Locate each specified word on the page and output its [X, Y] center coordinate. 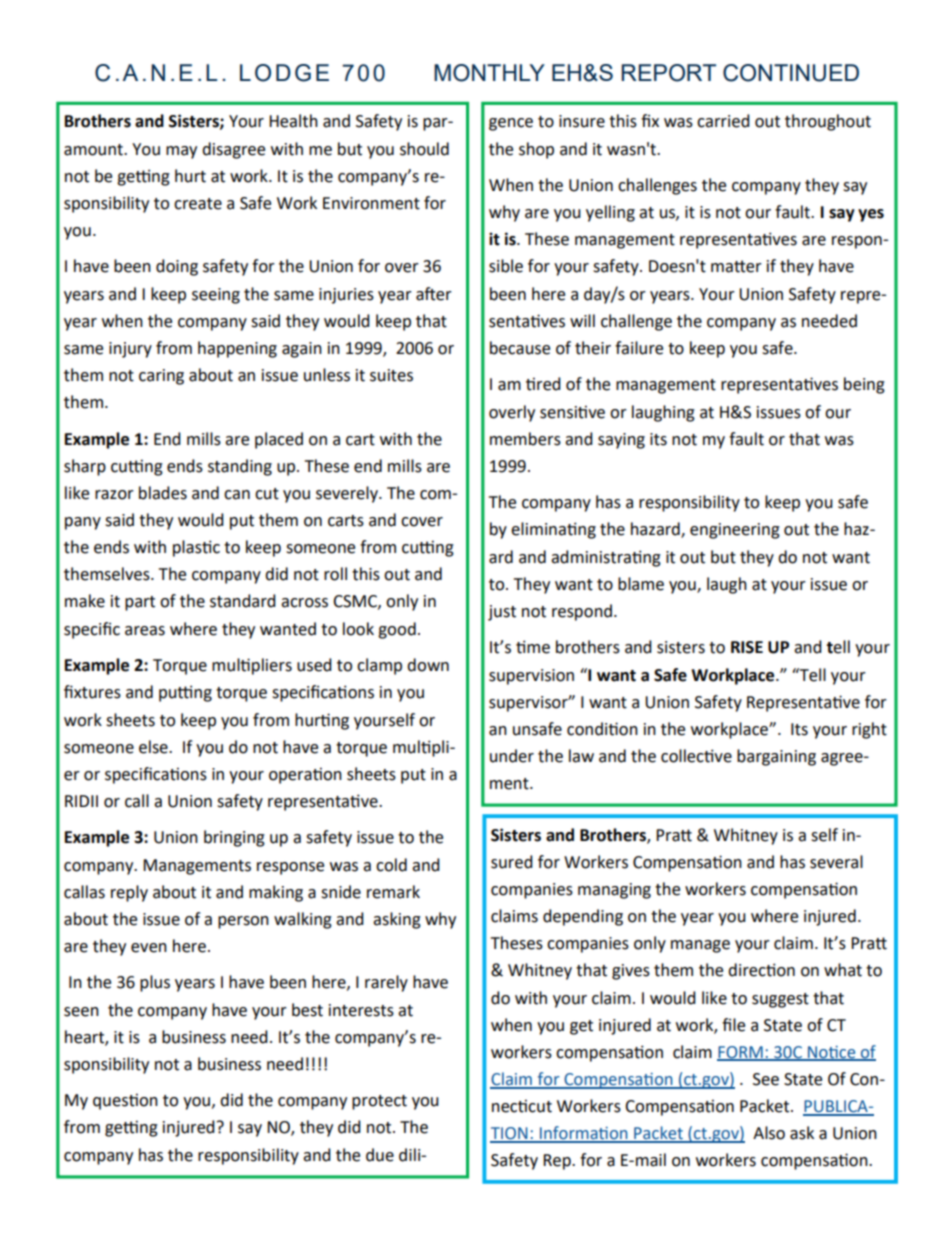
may [181, 152]
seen [81, 1012]
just [502, 613]
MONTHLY [489, 73]
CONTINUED [791, 73]
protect [379, 1102]
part [140, 603]
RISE [747, 647]
